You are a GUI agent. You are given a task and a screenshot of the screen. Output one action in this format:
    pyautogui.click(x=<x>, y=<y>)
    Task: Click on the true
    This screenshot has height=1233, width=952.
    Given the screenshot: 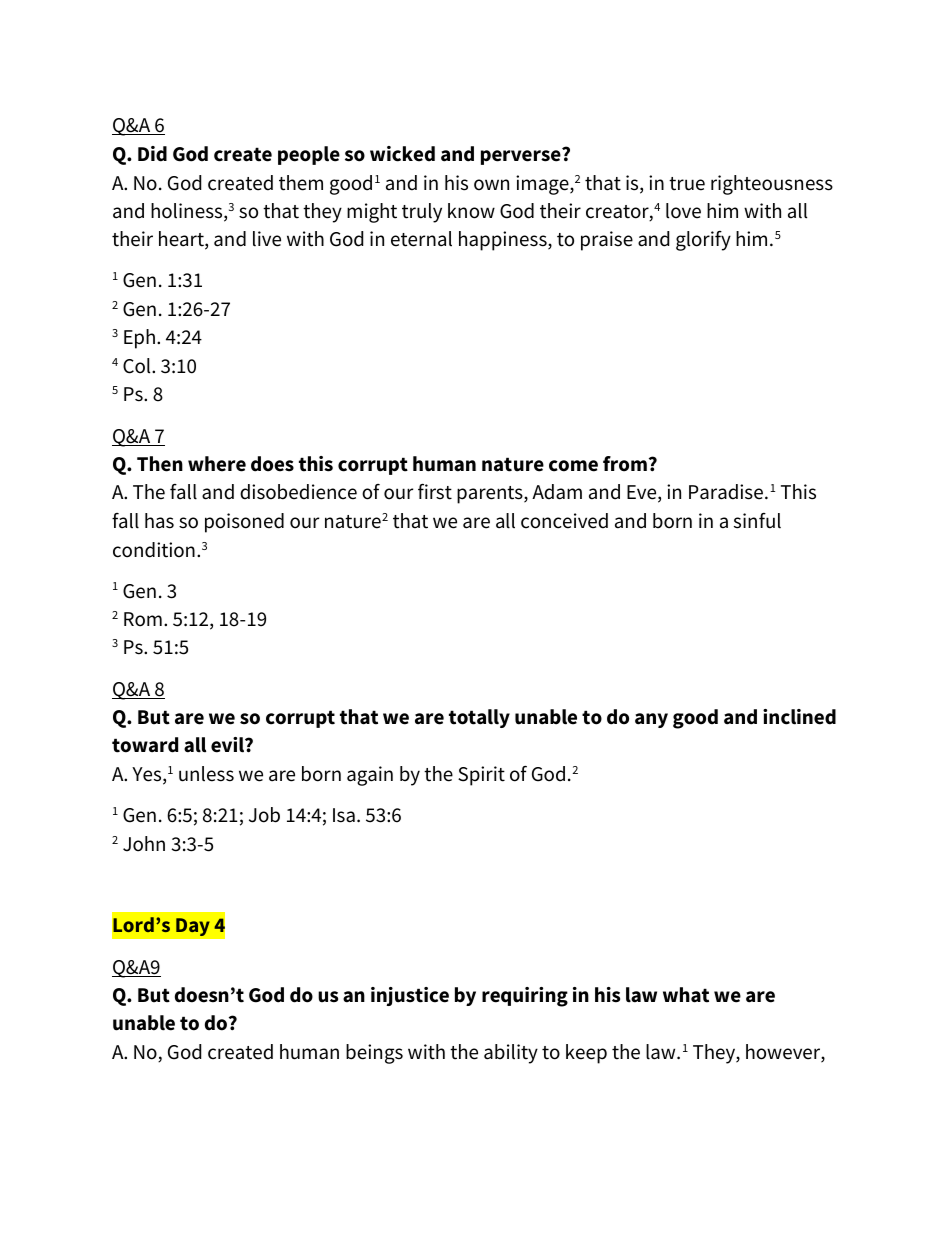 What is the action you would take?
    pyautogui.click(x=687, y=184)
